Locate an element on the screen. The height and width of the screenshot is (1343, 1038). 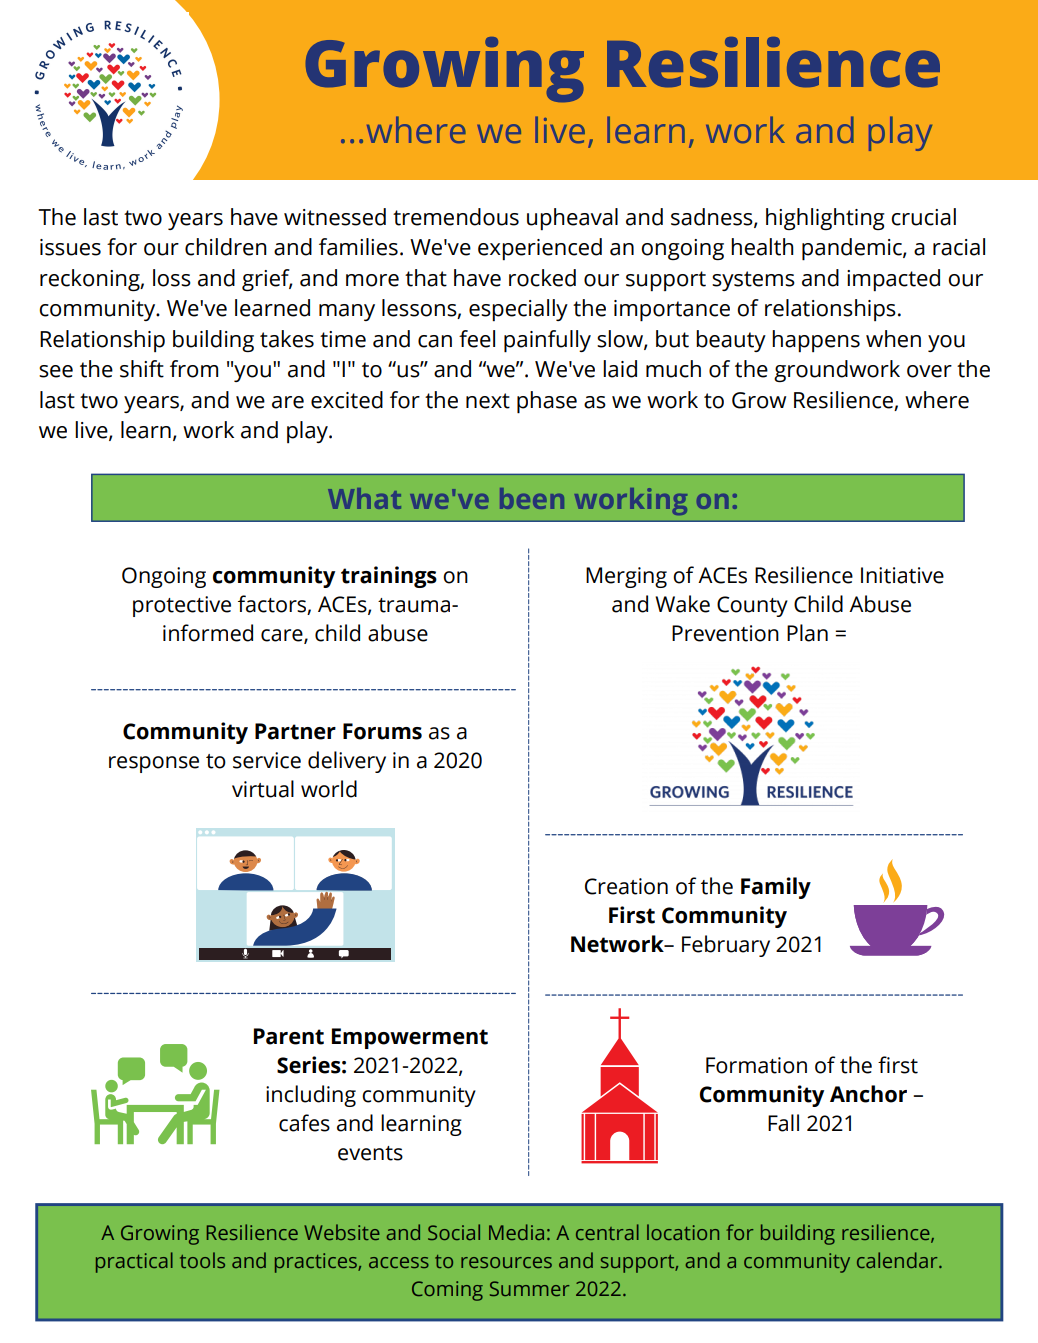
Parent is located at coordinates (289, 1036).
